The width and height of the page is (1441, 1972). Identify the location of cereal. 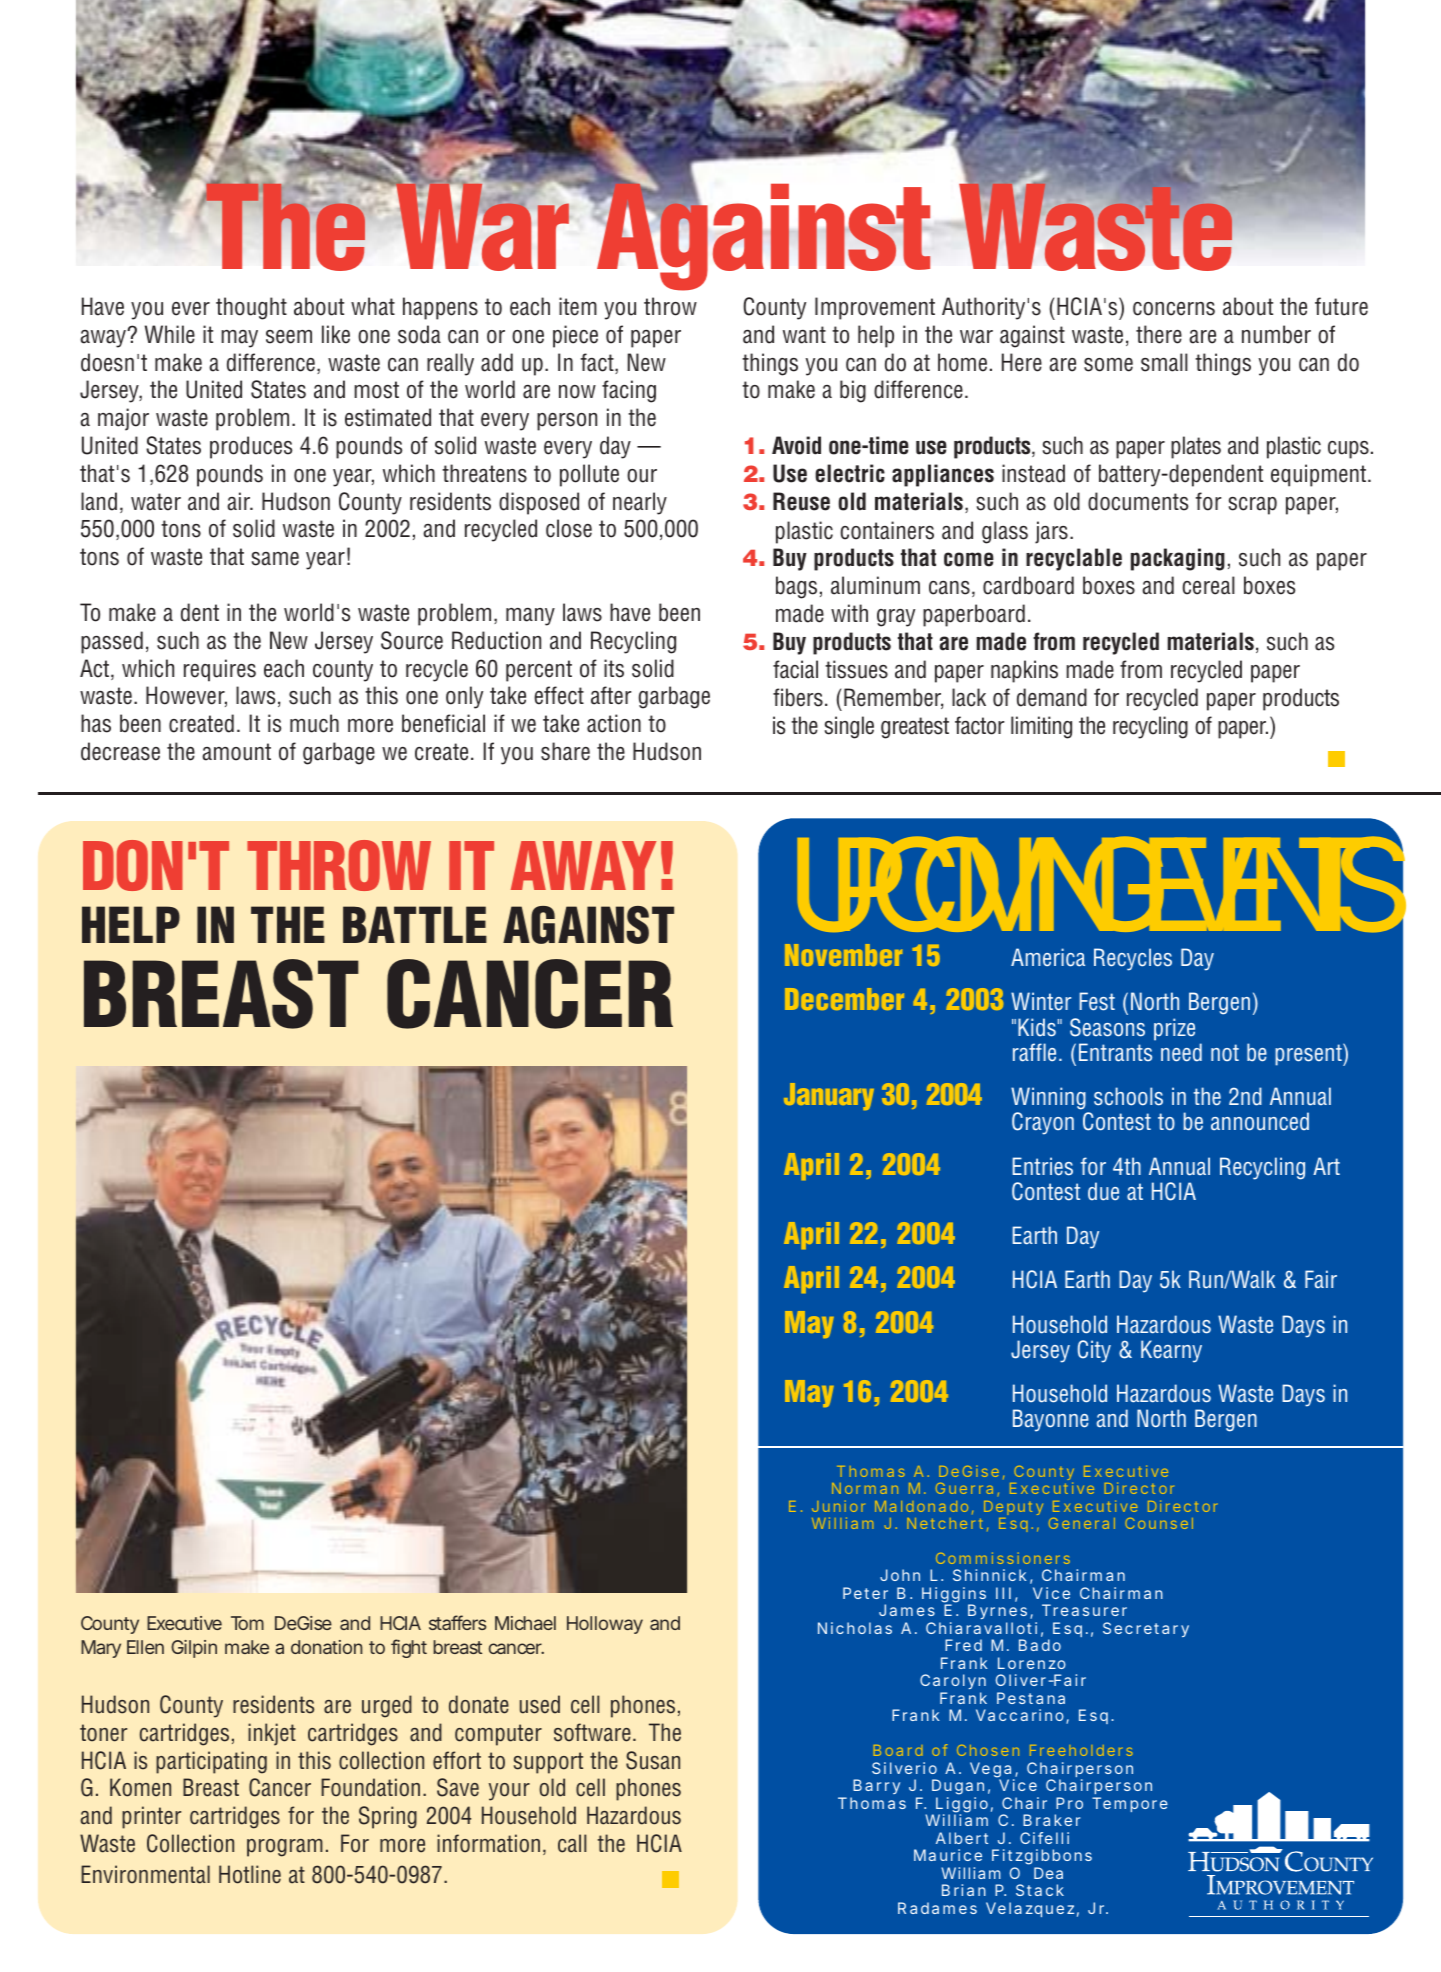
(1208, 585).
